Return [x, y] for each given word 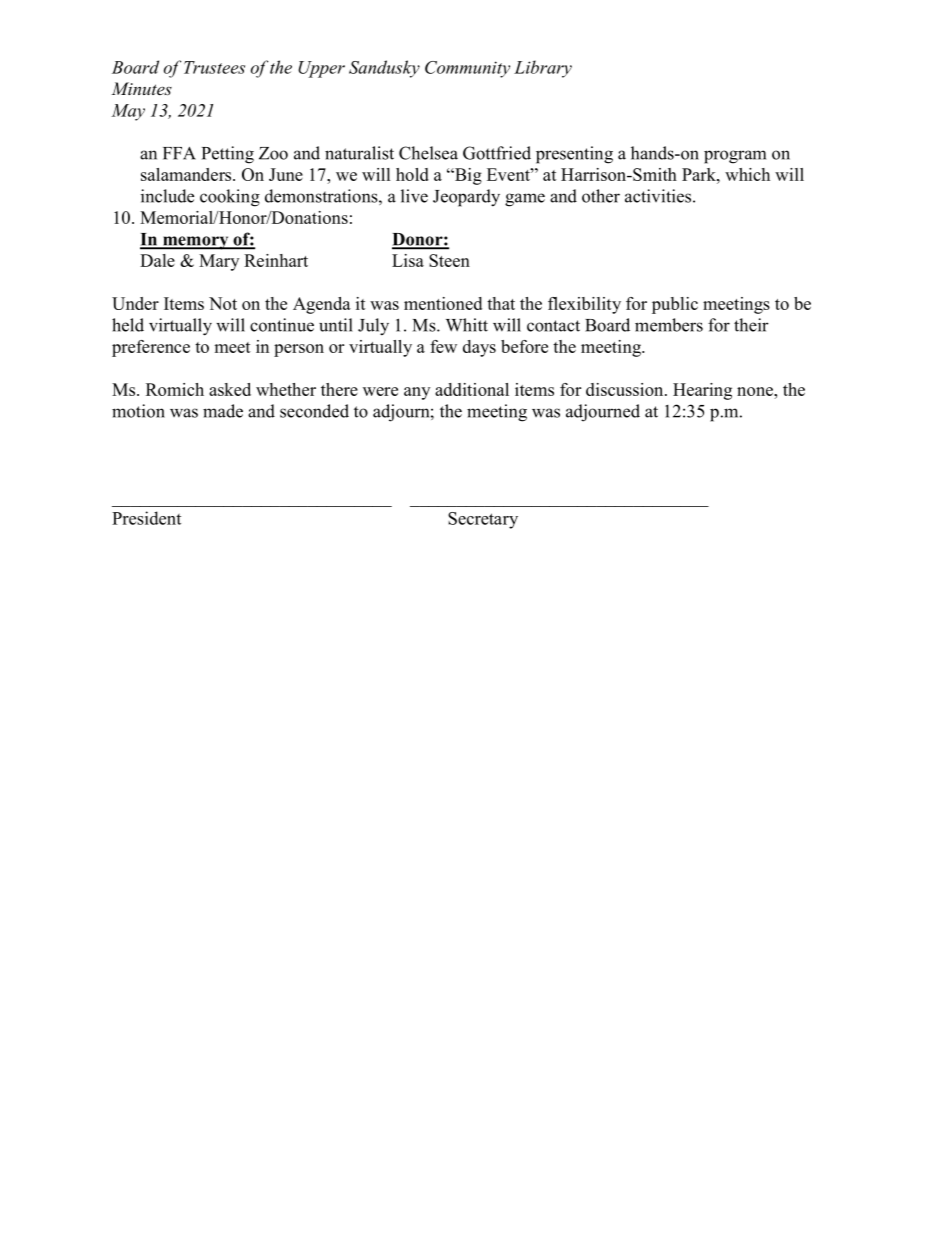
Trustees [214, 67]
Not [223, 303]
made [223, 411]
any [417, 393]
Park [700, 174]
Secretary [483, 520]
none [756, 391]
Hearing [702, 391]
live [414, 196]
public [675, 305]
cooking [230, 198]
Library [543, 69]
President [146, 518]
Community [467, 69]
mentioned [443, 303]
